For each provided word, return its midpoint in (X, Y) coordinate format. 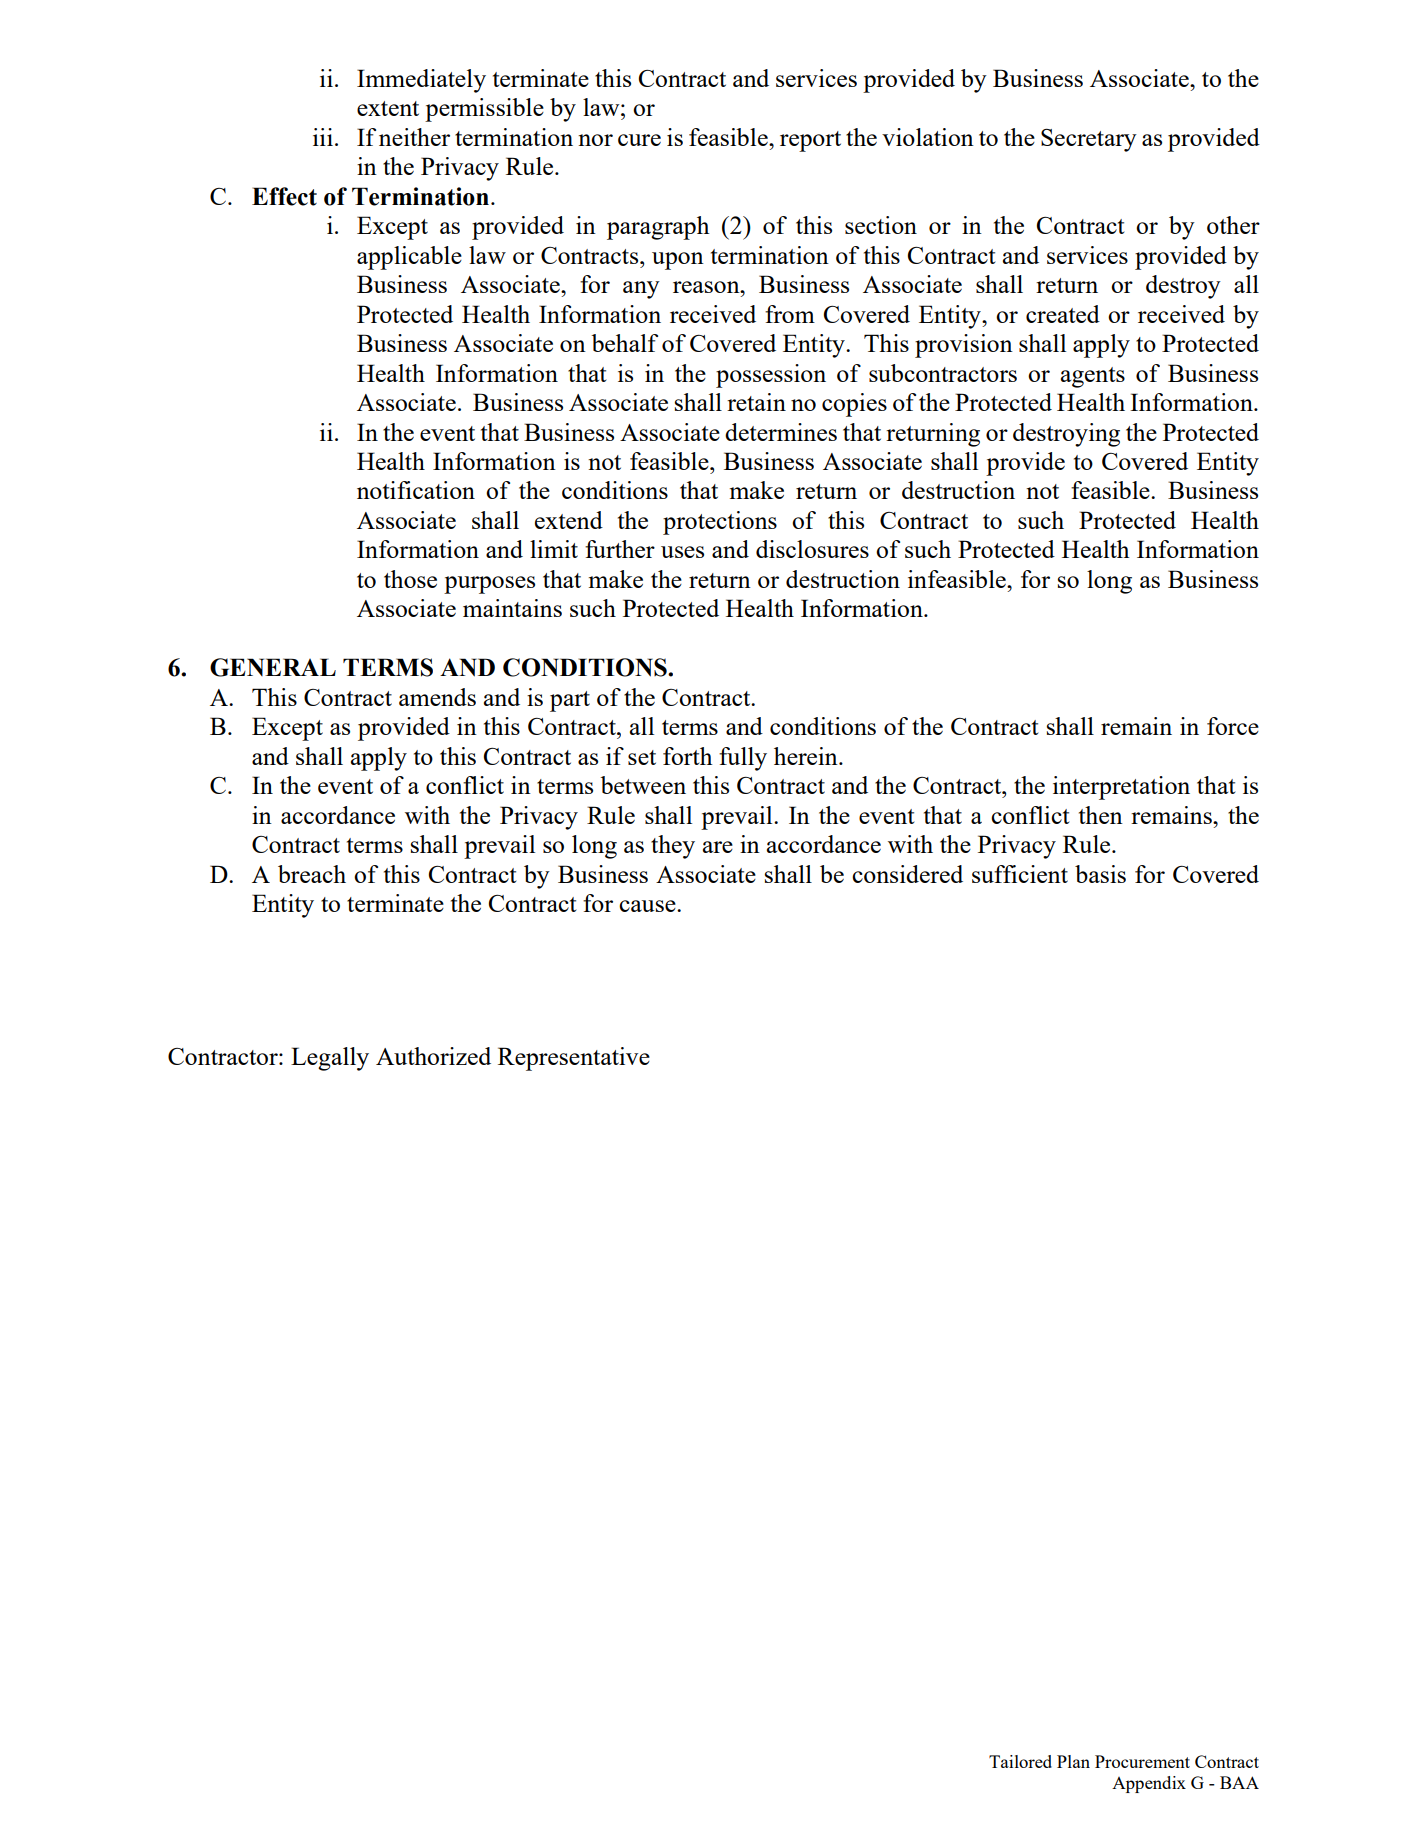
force (1233, 726)
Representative (574, 1059)
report (810, 141)
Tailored (1020, 1761)
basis (1100, 874)
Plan (1073, 1761)
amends (437, 697)
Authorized (433, 1056)
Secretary (1089, 140)
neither (414, 137)
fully (743, 759)
